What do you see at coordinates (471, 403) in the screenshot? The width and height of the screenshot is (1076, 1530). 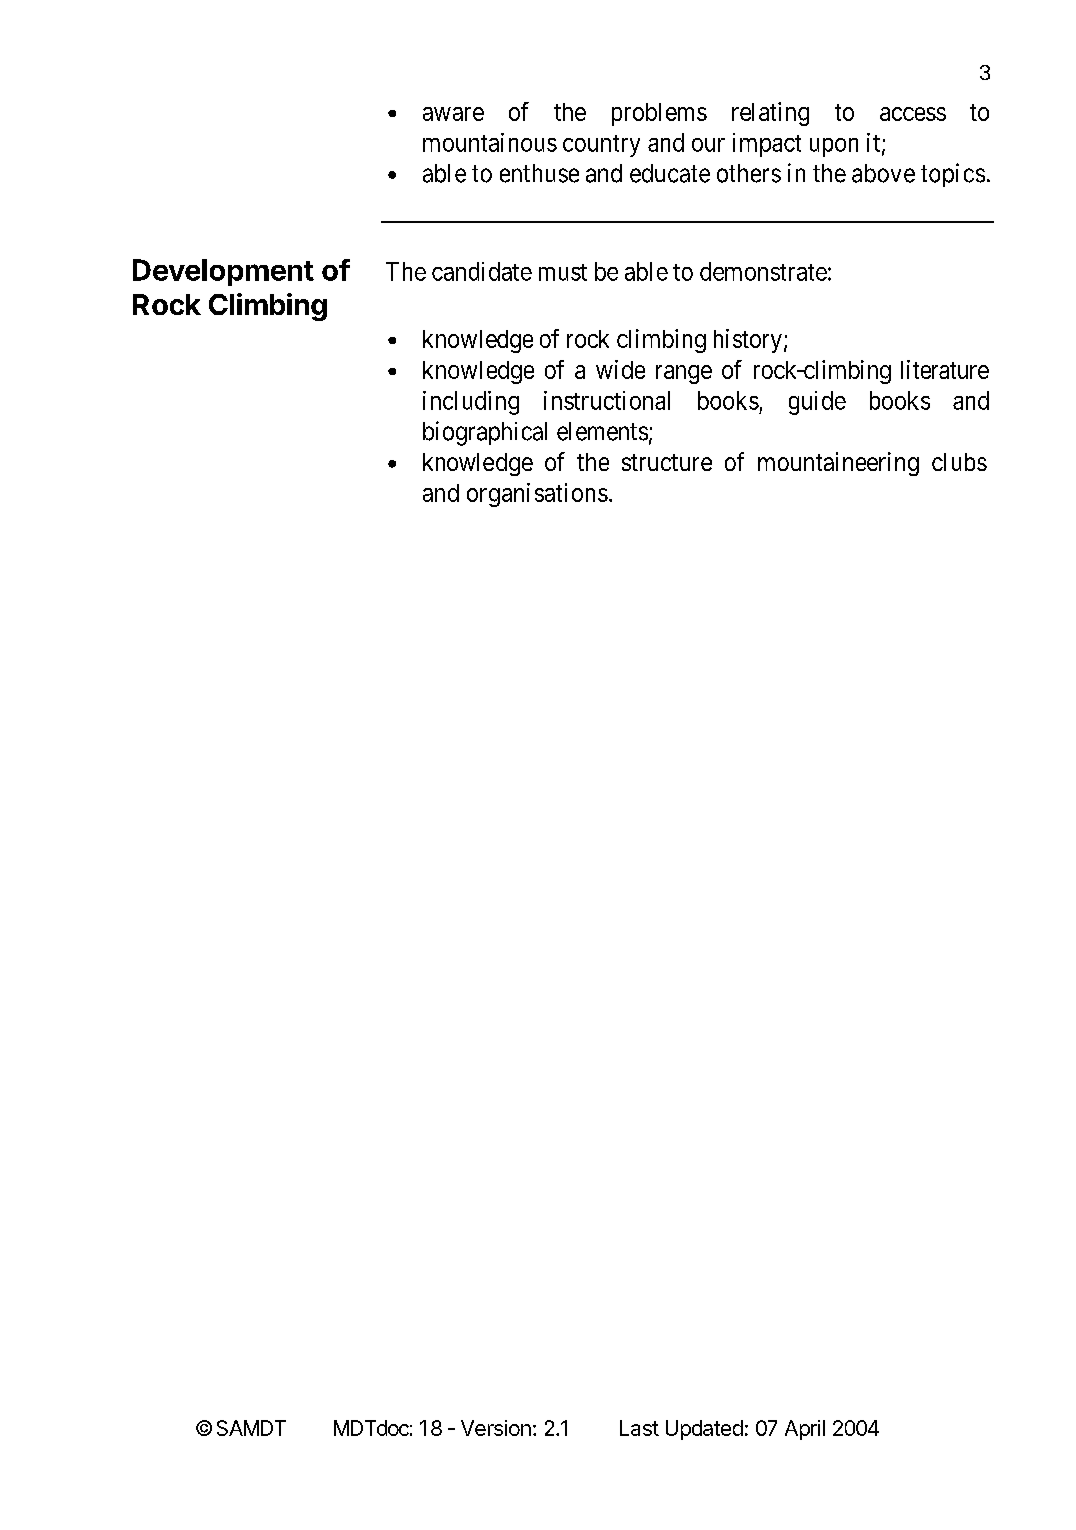 I see `including` at bounding box center [471, 403].
